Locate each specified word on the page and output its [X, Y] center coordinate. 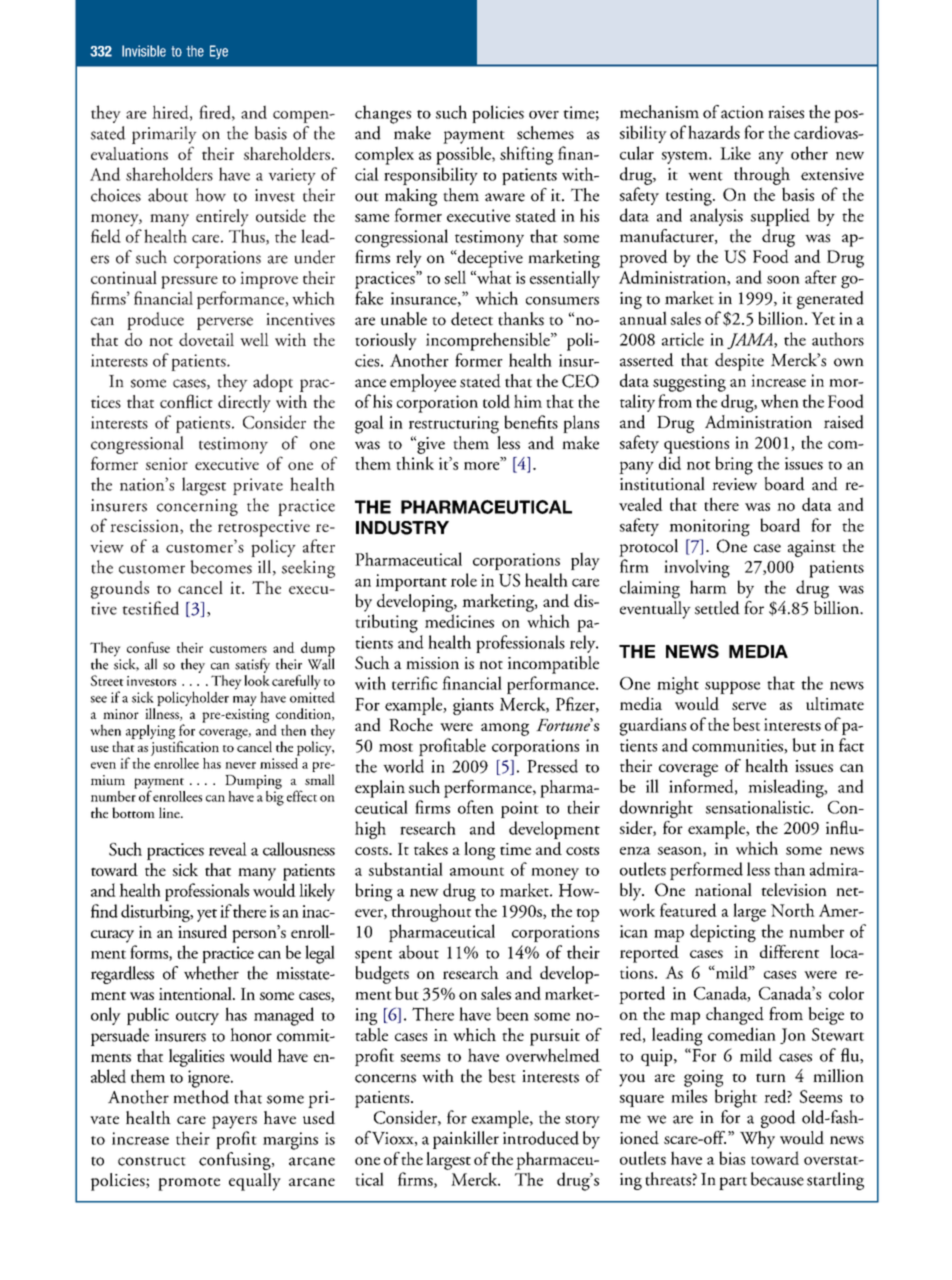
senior [167, 463]
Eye [219, 52]
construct [152, 1161]
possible [464, 155]
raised [844, 422]
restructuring [454, 425]
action [742, 112]
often [476, 807]
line [170, 812]
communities [738, 746]
